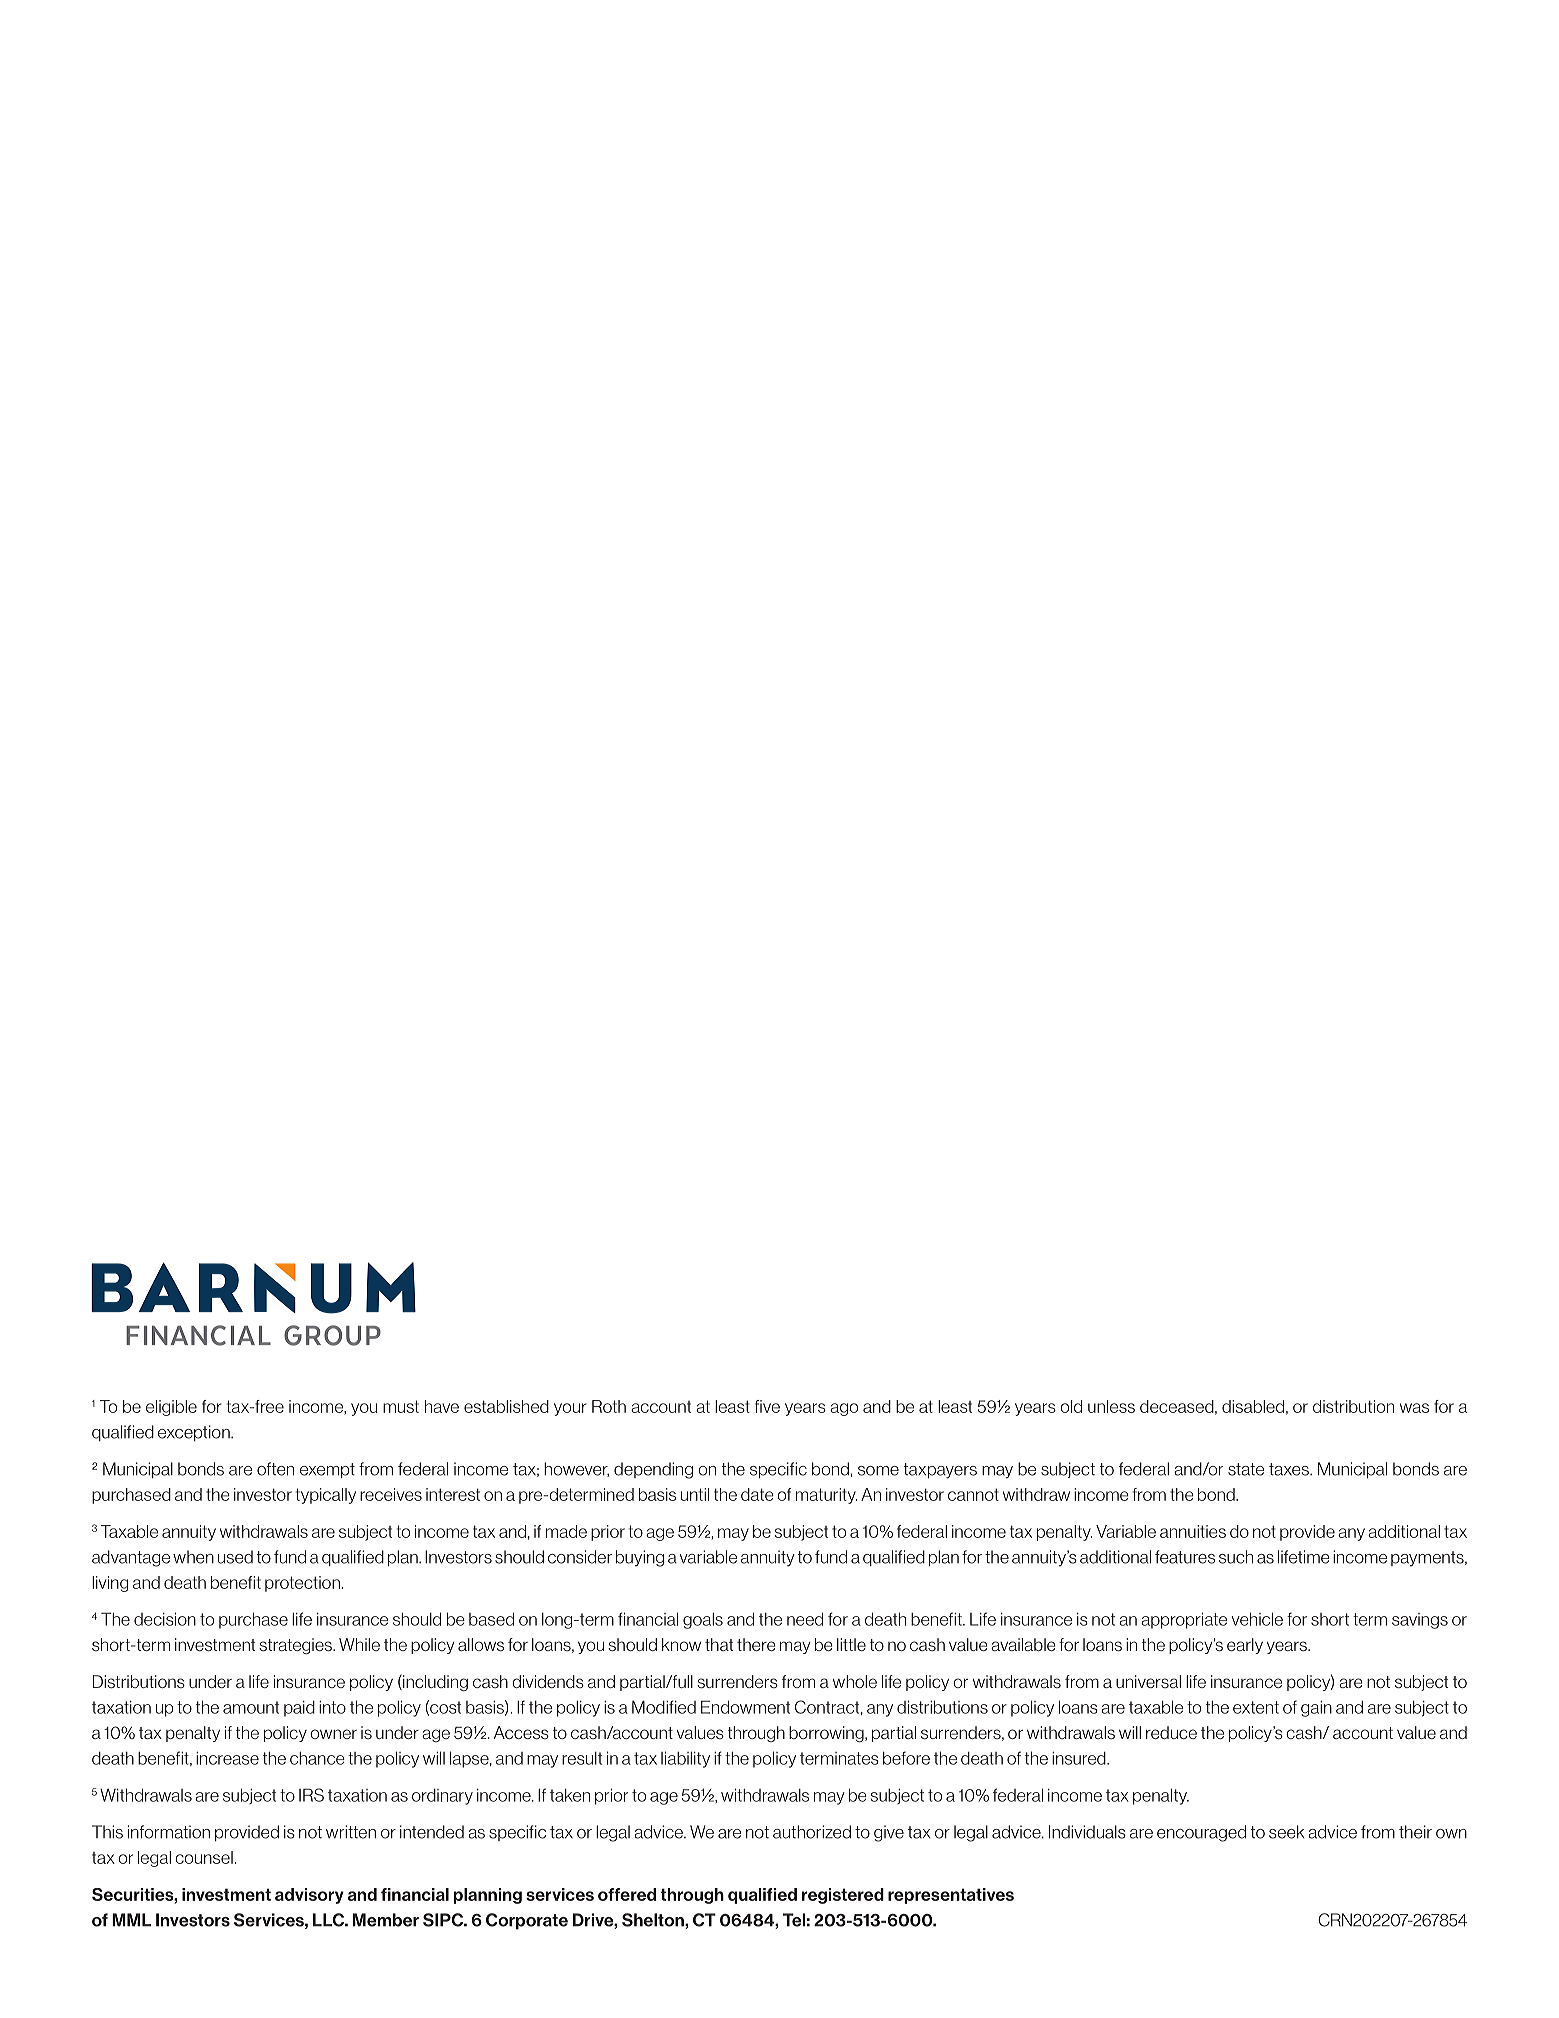 This image has height=2018, width=1559. I want to click on advisory, so click(309, 1896).
